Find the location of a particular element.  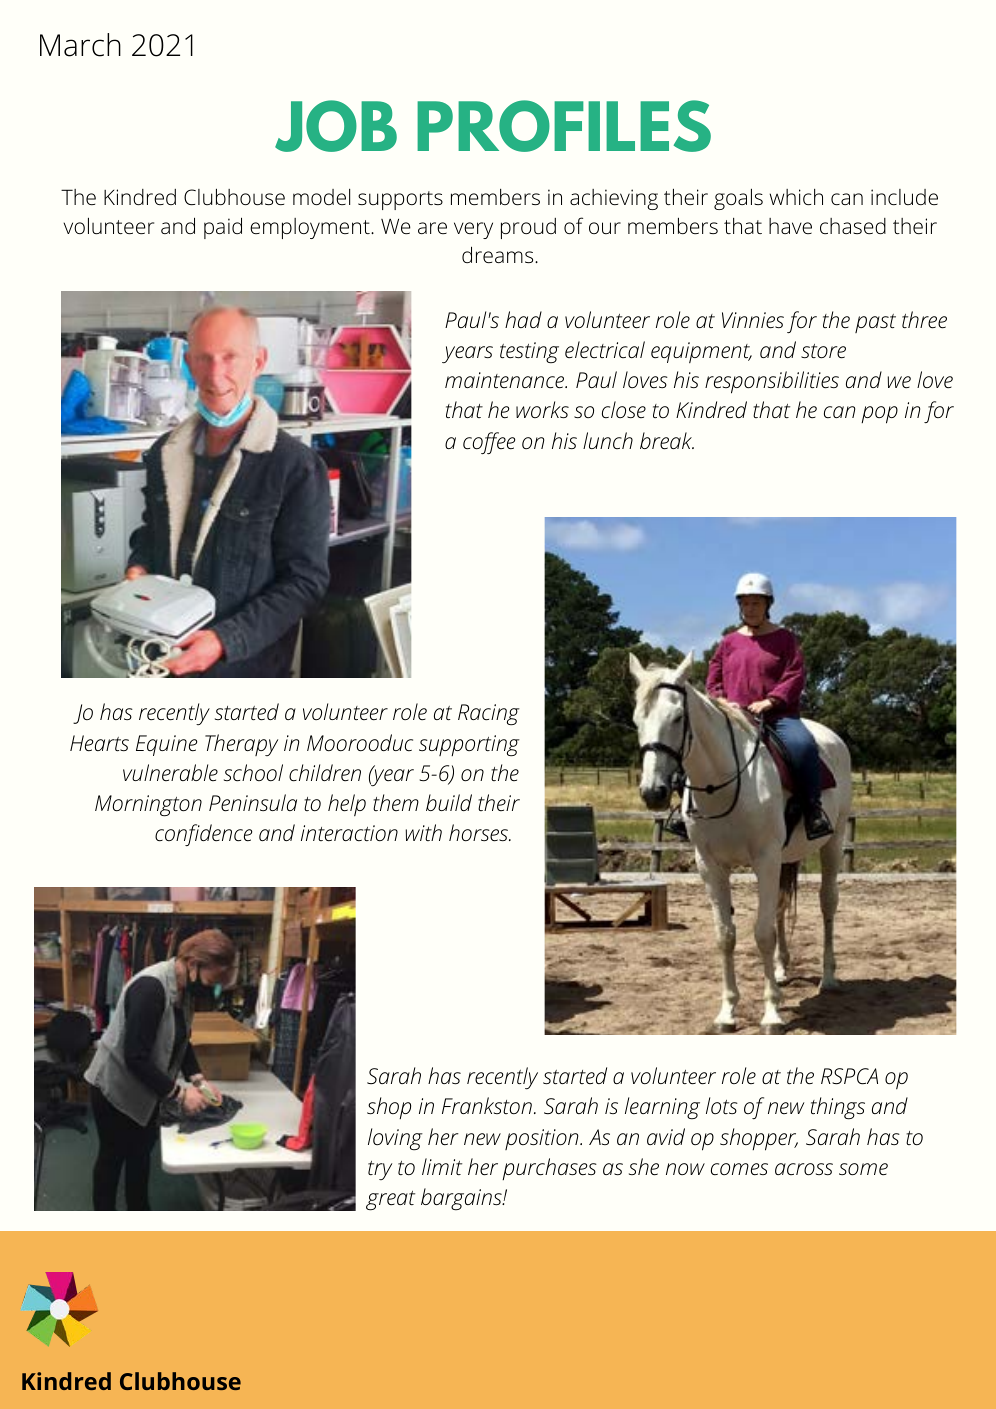

break is located at coordinates (667, 441).
